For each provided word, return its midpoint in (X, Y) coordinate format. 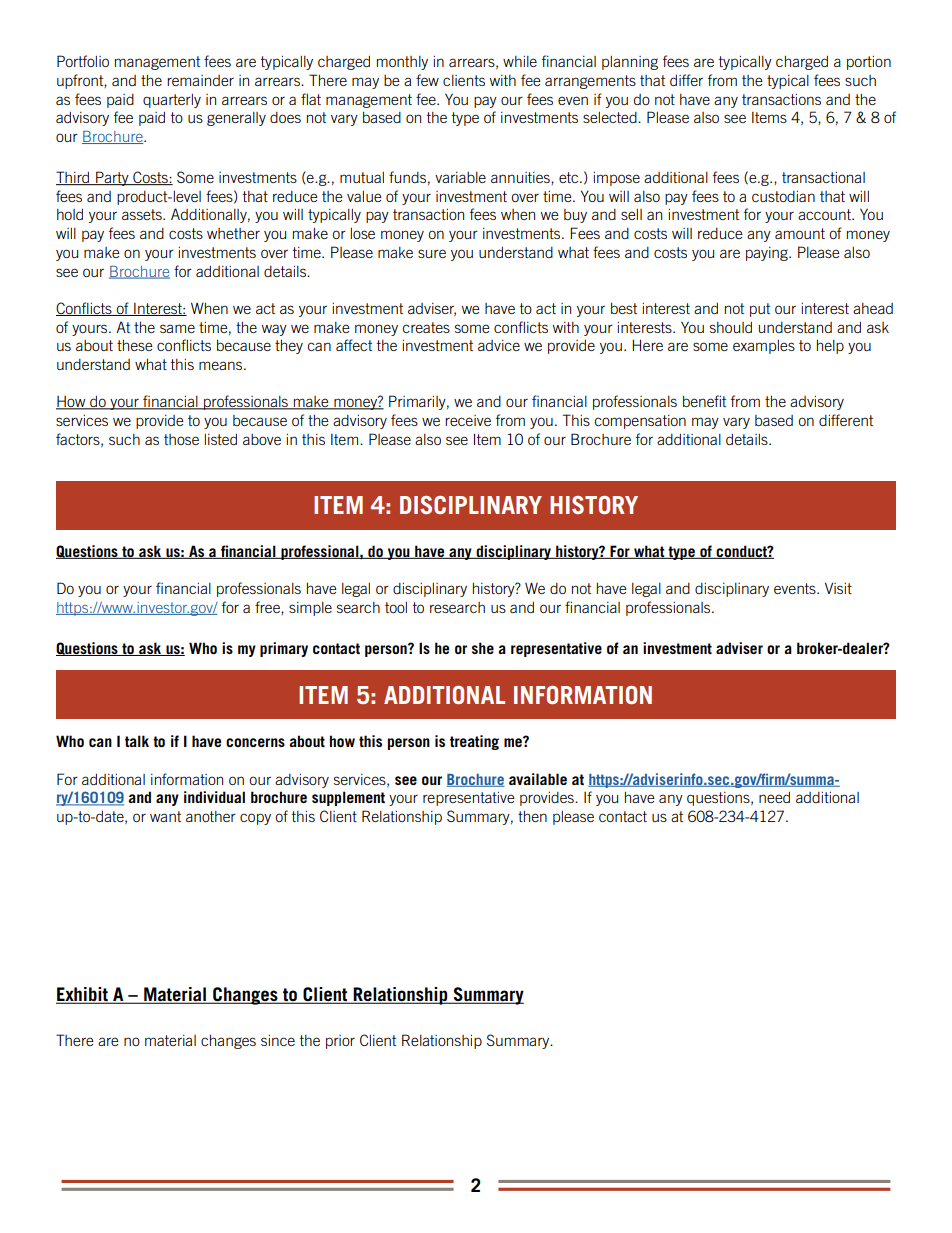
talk (137, 741)
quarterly (172, 101)
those (181, 439)
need (774, 797)
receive (468, 420)
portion (869, 63)
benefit (704, 401)
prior (340, 1042)
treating (474, 742)
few (427, 80)
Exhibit (83, 995)
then (532, 816)
